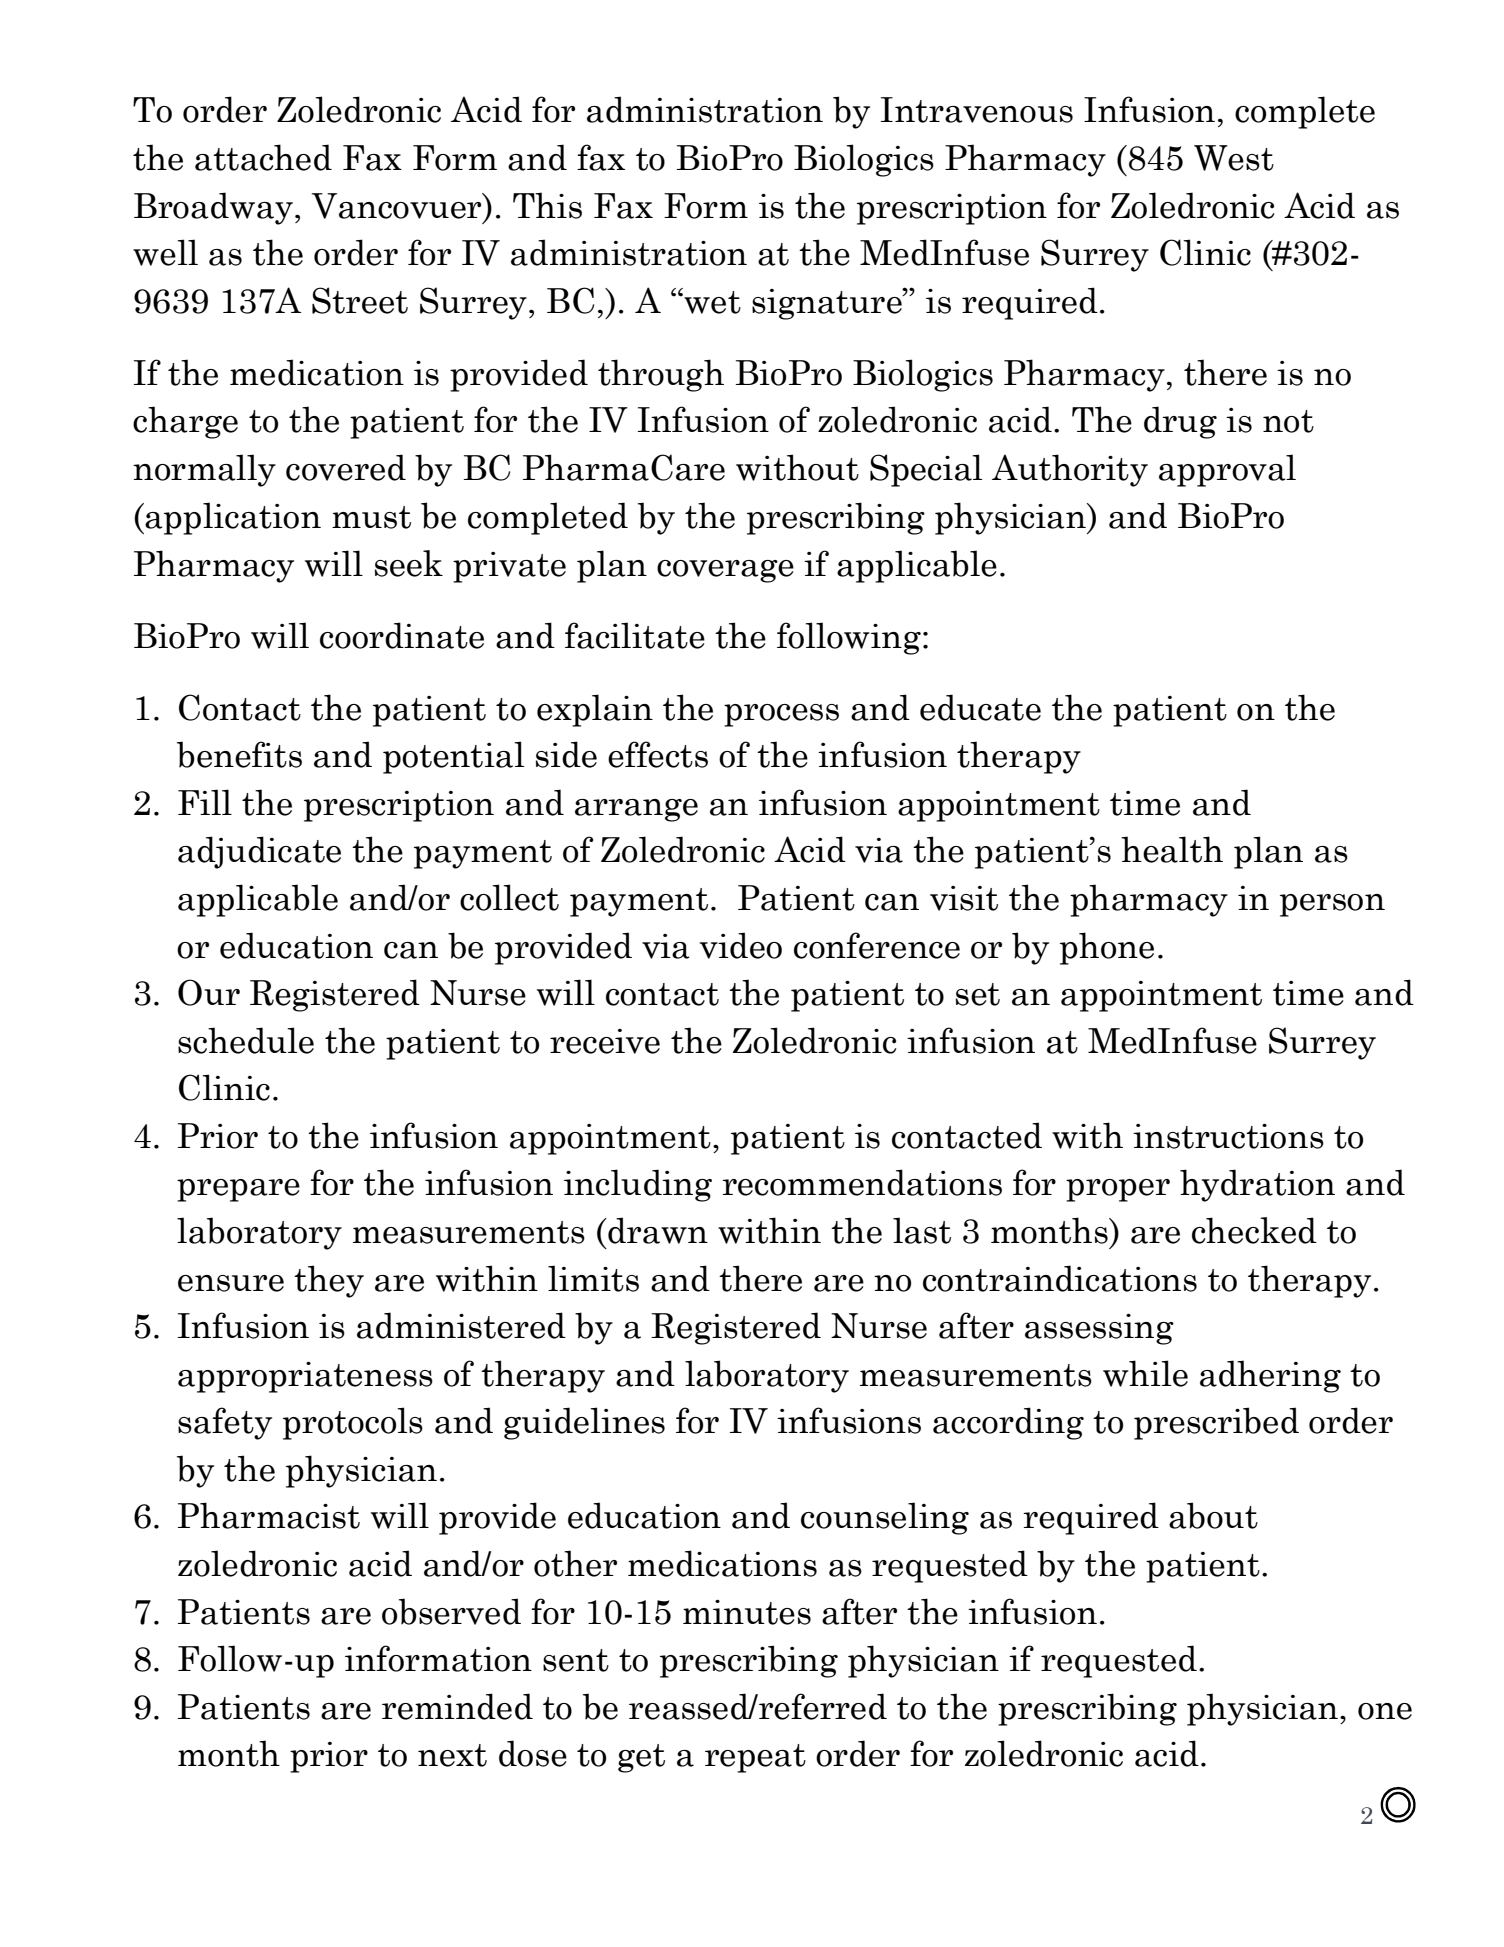 This page has width=1504, height=1947. I want to click on reminded, so click(457, 1706).
